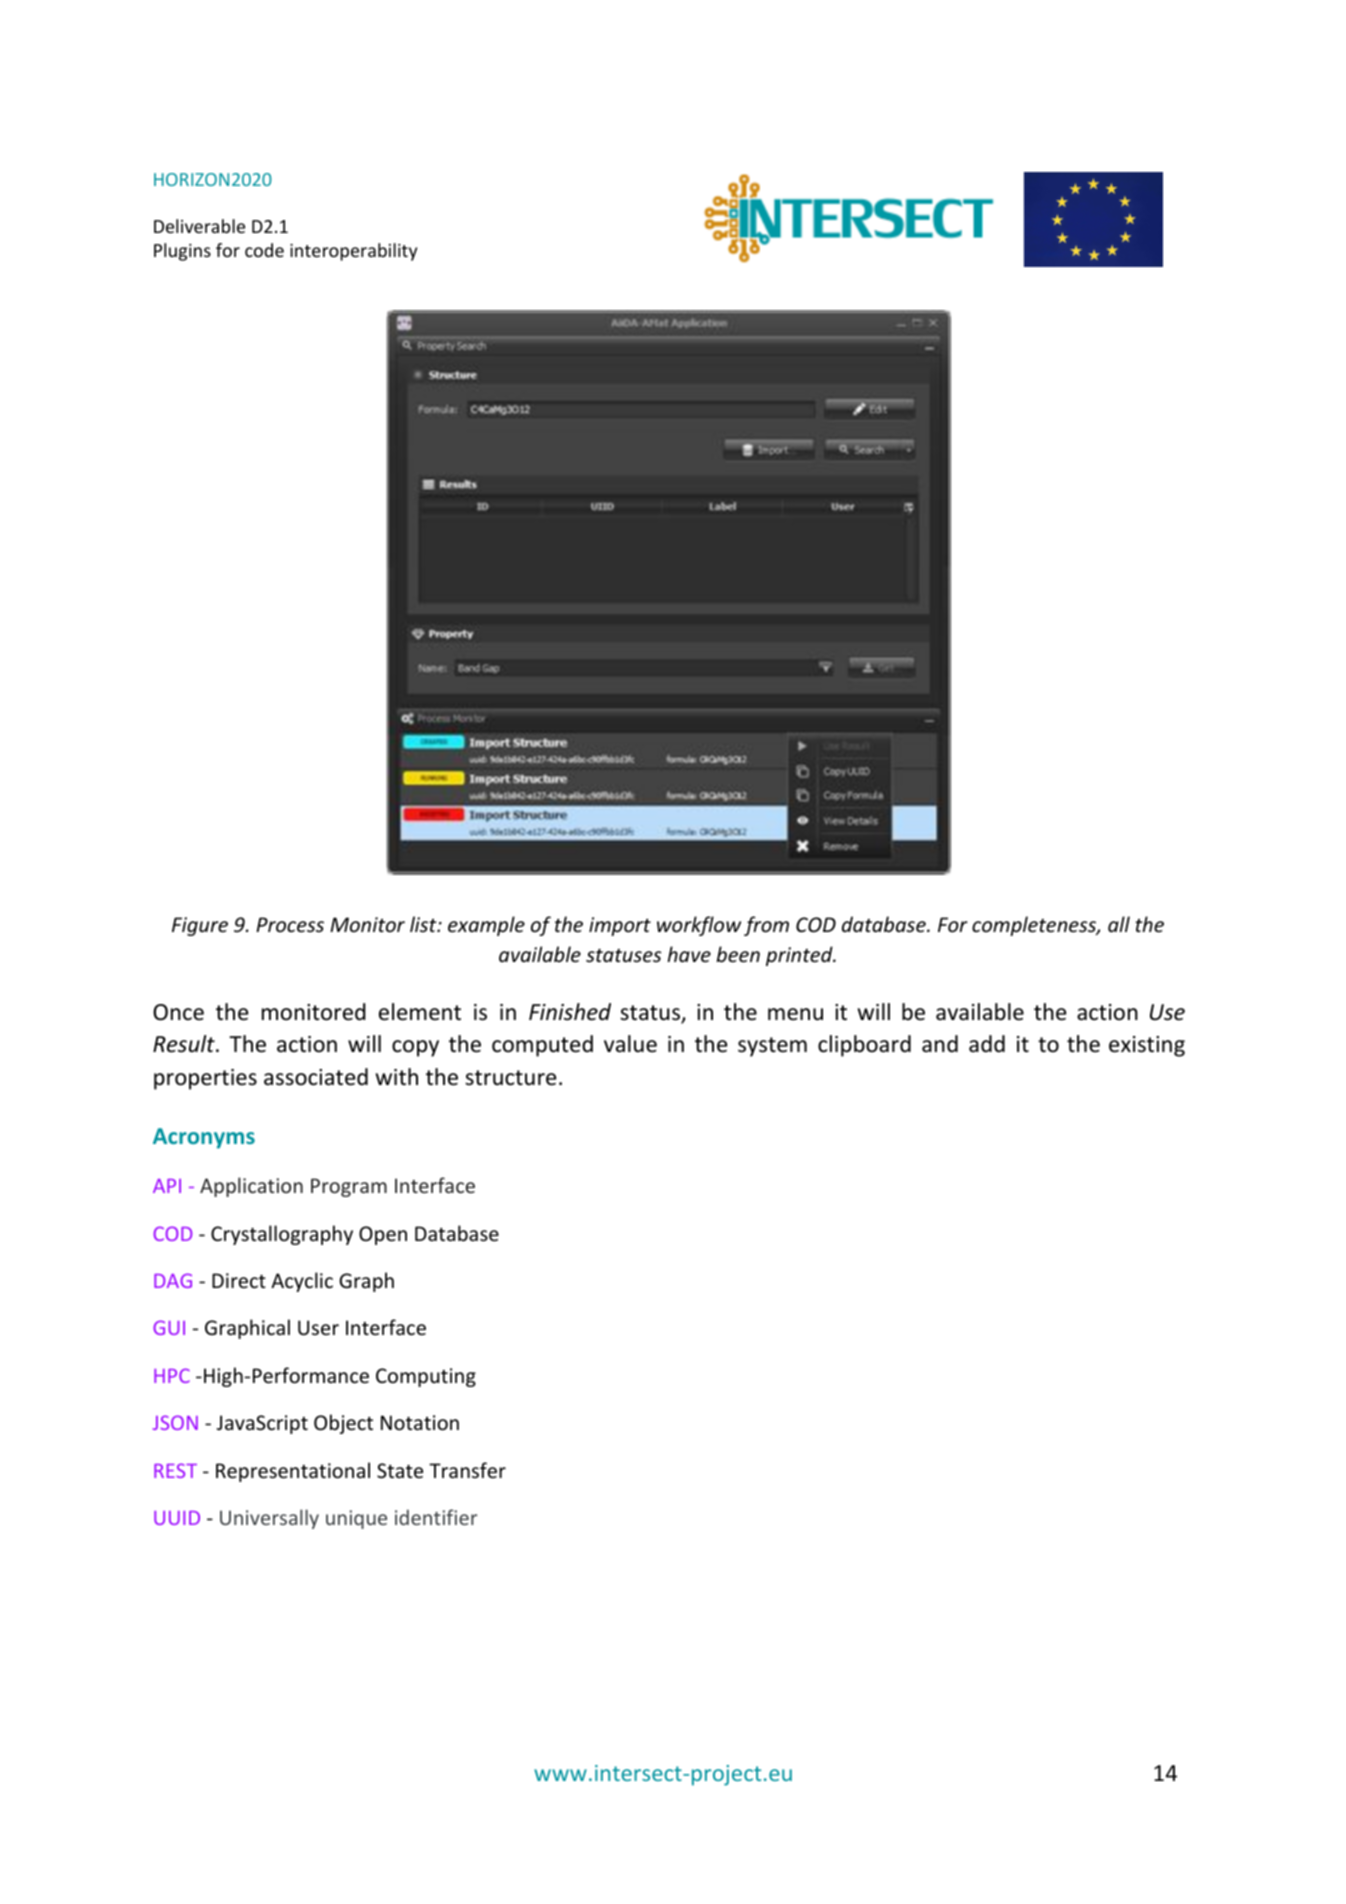  What do you see at coordinates (293, 1472) in the image?
I see `Representational` at bounding box center [293, 1472].
